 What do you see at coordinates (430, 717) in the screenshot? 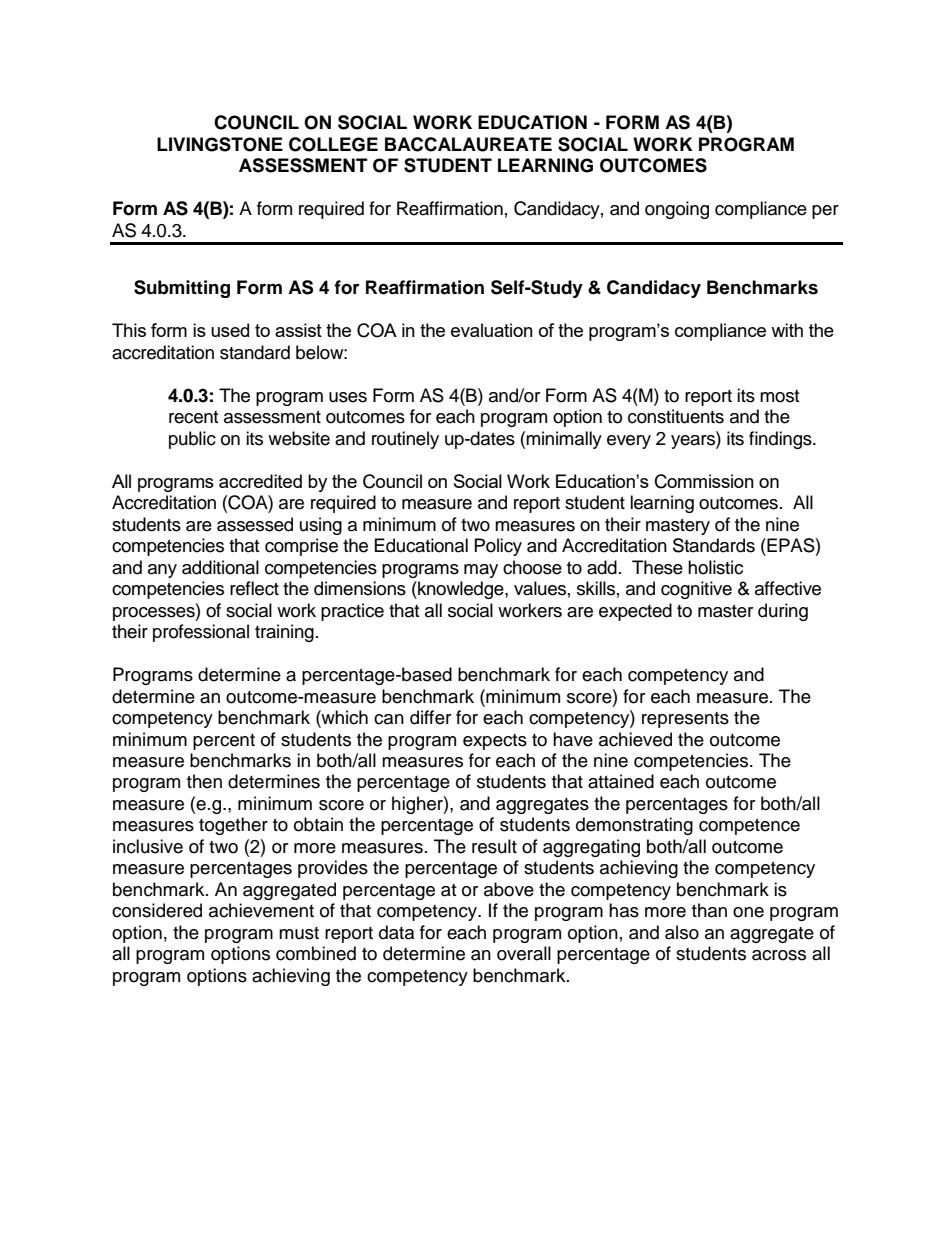
I see `differ` at bounding box center [430, 717].
